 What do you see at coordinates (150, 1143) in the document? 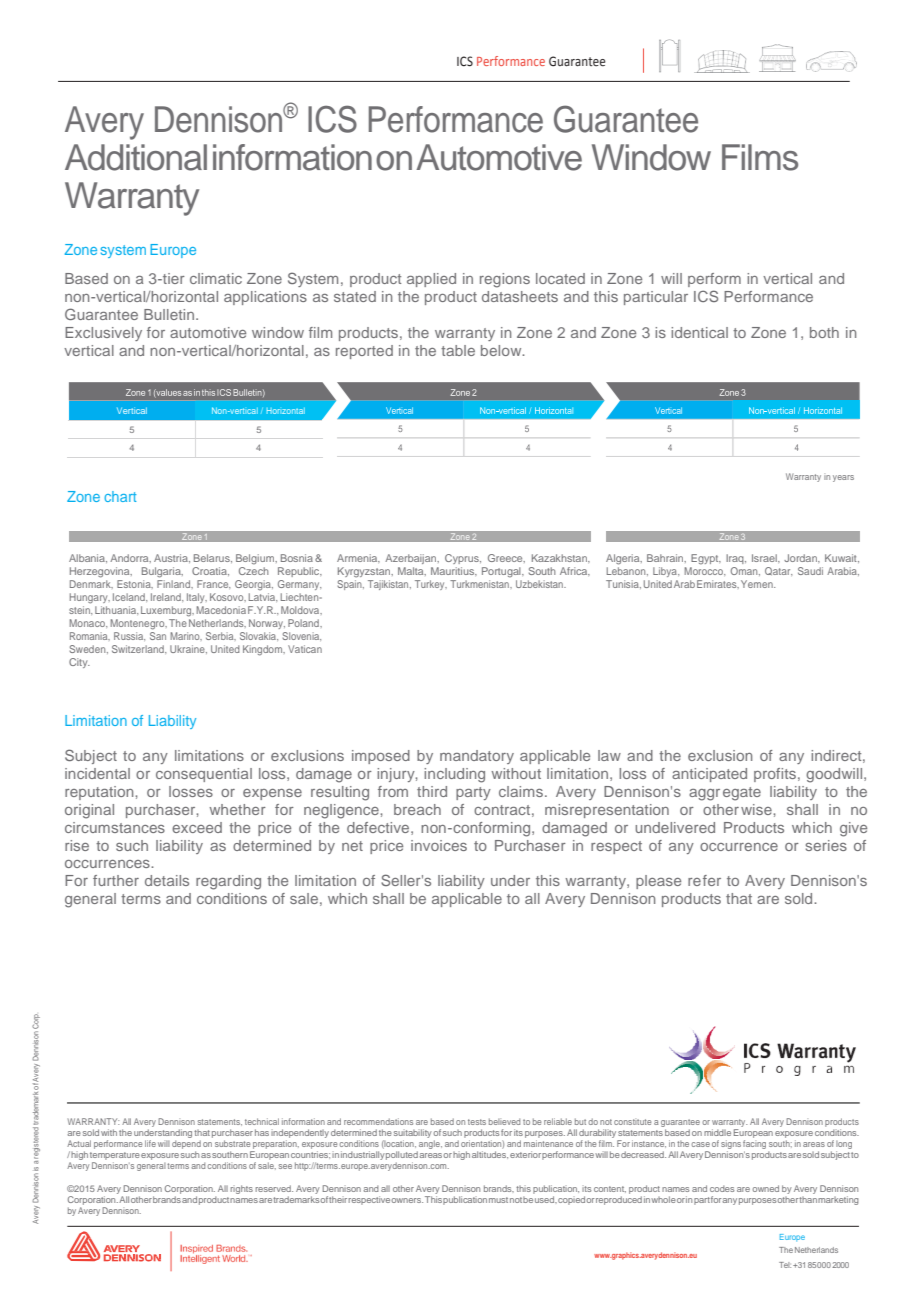
I see `life` at bounding box center [150, 1143].
